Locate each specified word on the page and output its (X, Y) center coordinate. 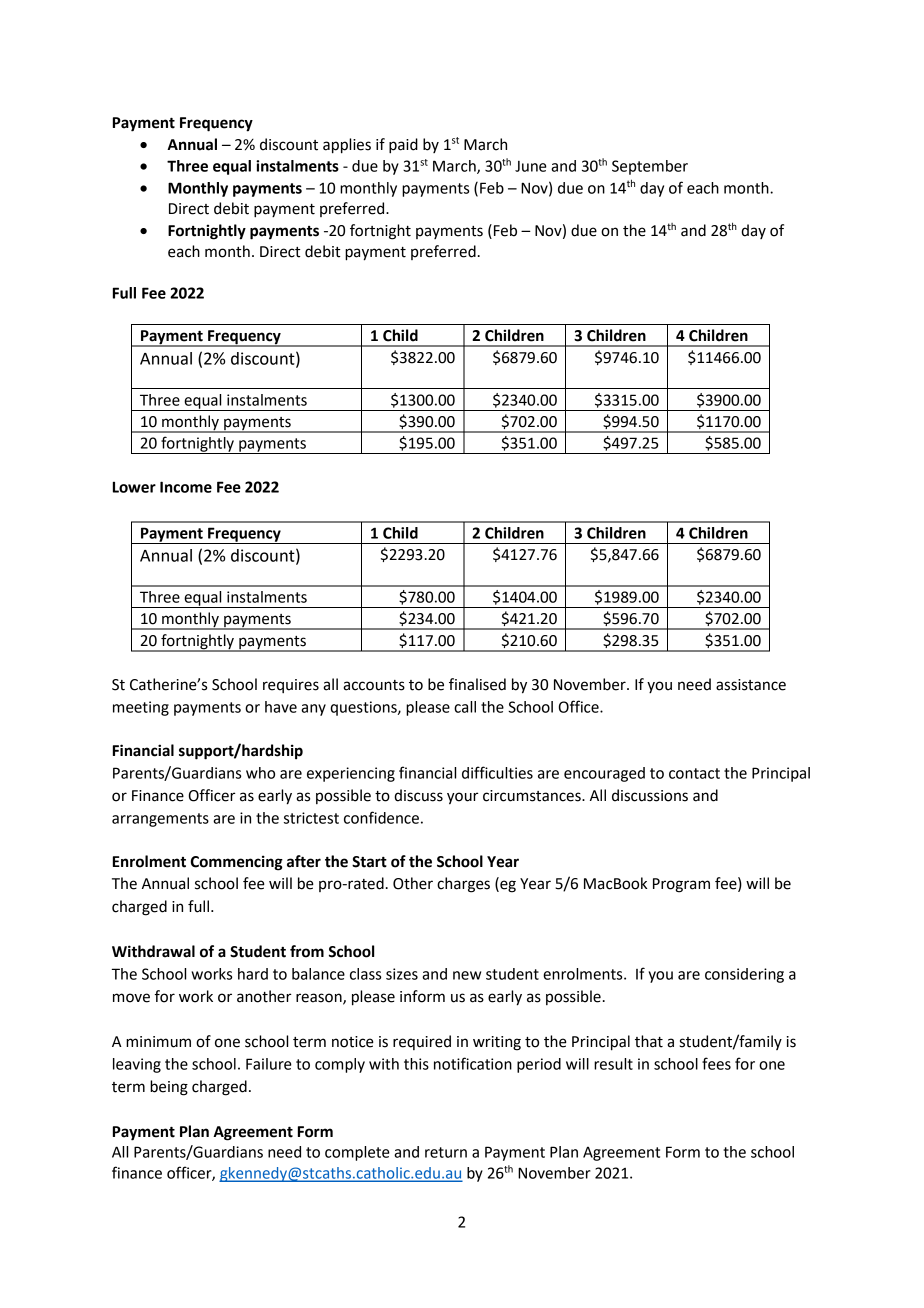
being (169, 1088)
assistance (751, 685)
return (446, 1152)
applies (347, 146)
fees (716, 1063)
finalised (477, 684)
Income (186, 487)
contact (694, 773)
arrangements (160, 820)
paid (403, 146)
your (462, 798)
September (650, 167)
